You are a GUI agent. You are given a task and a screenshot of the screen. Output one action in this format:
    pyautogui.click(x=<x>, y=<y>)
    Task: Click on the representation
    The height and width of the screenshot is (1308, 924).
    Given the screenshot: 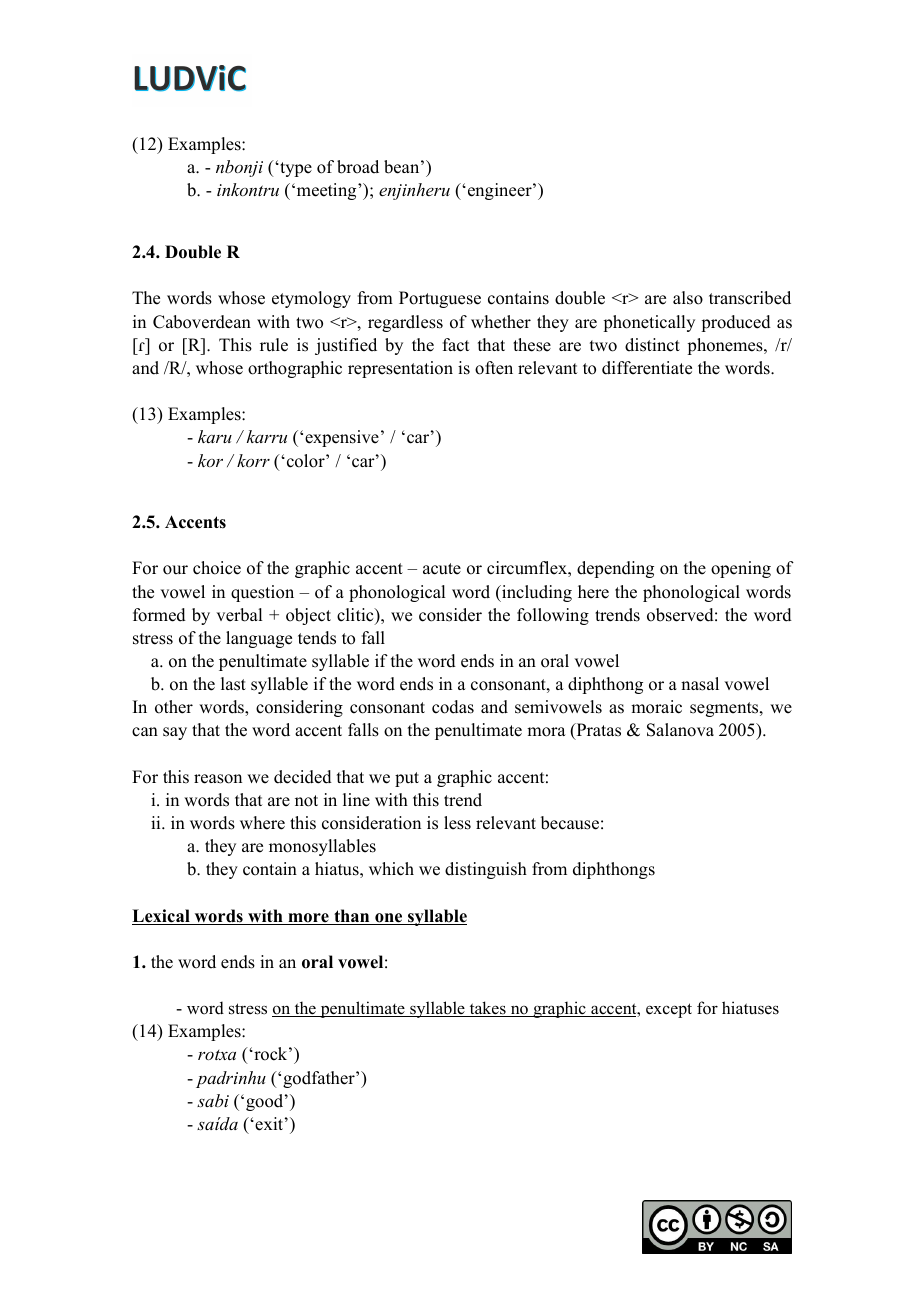 What is the action you would take?
    pyautogui.click(x=400, y=369)
